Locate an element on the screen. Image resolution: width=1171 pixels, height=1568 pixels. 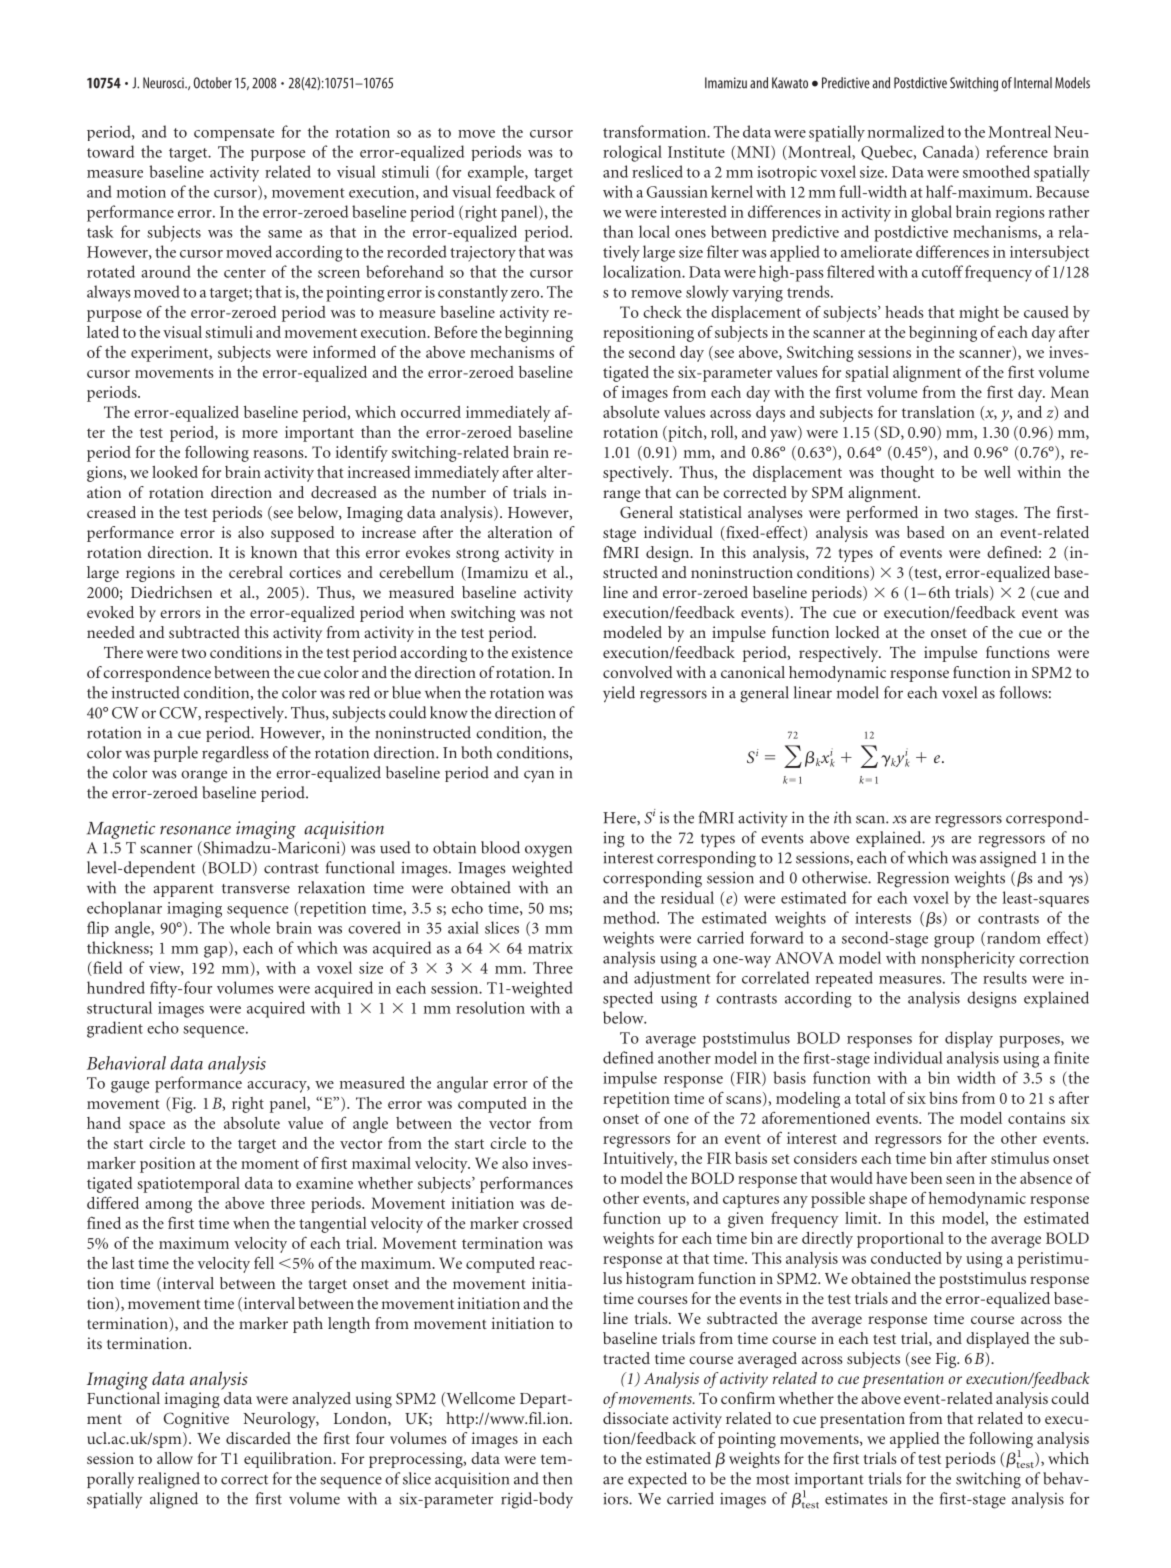
assigned is located at coordinates (1008, 859).
